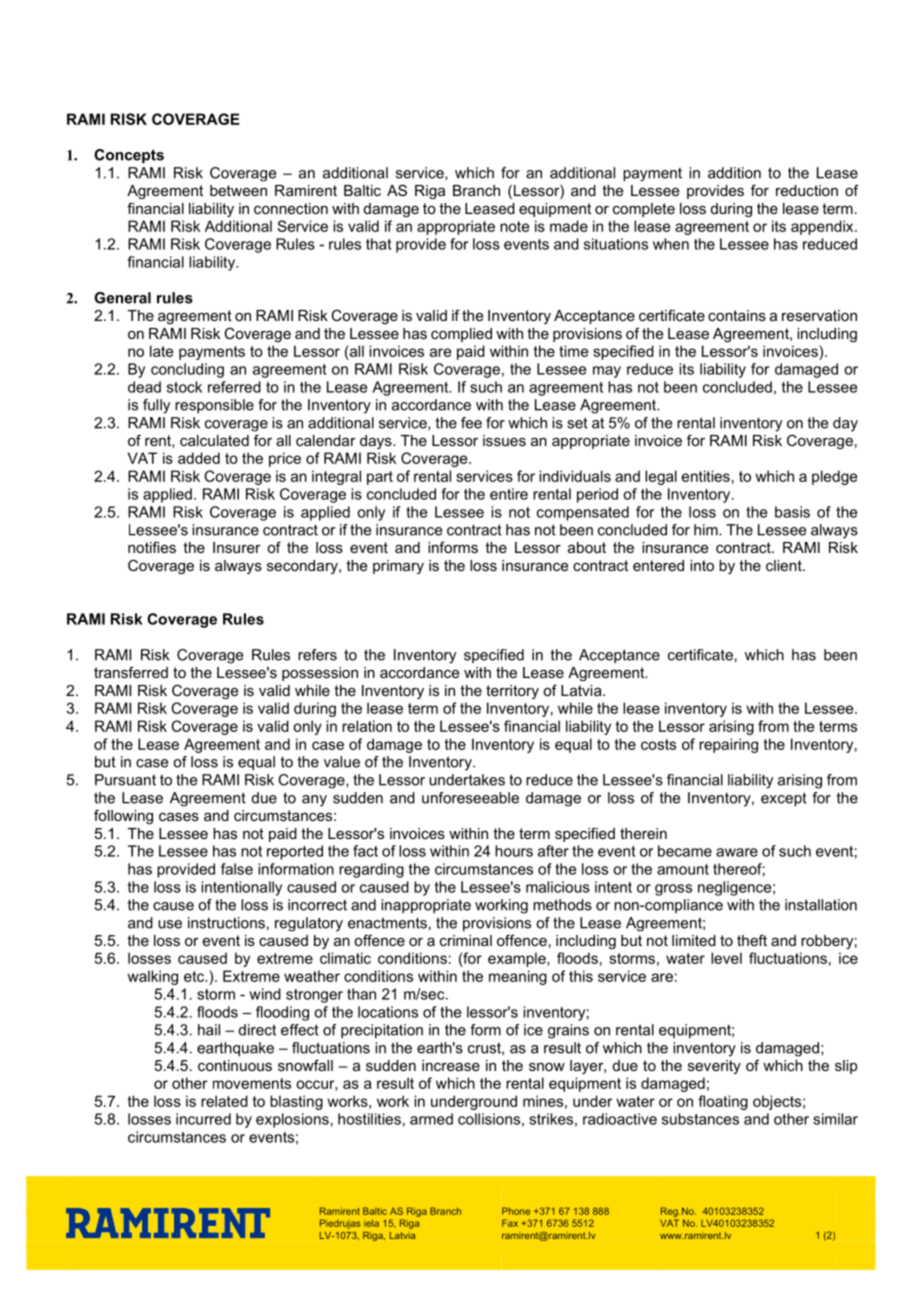  What do you see at coordinates (807, 190) in the screenshot?
I see `reduction` at bounding box center [807, 190].
